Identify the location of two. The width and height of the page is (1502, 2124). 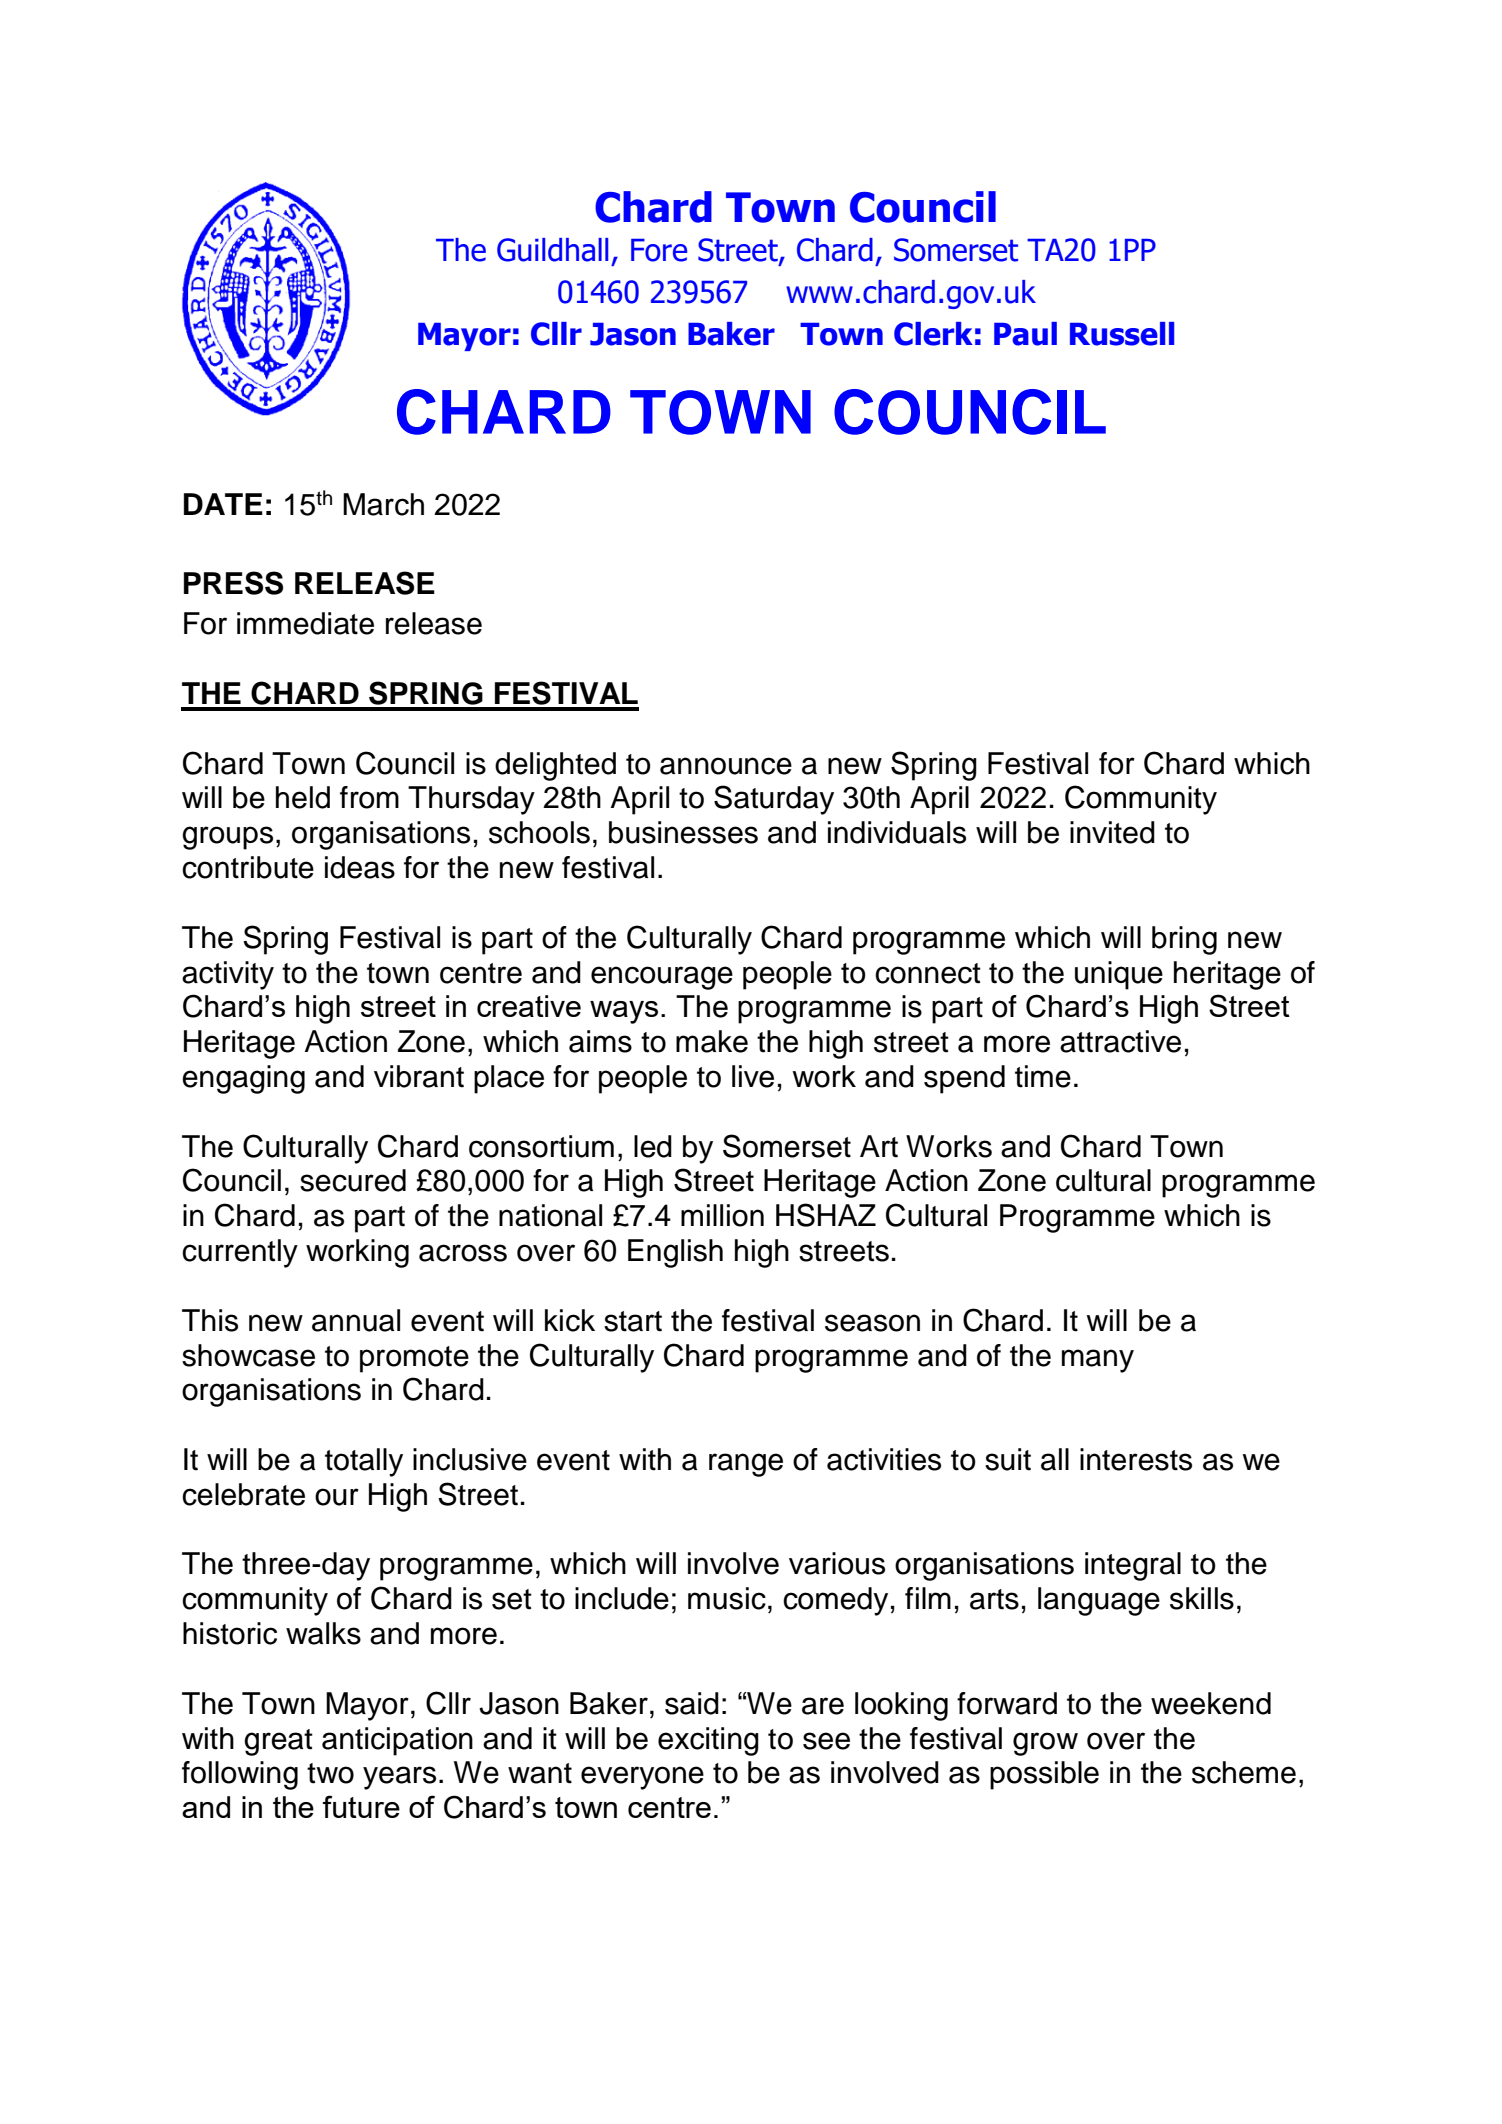
(330, 1773).
